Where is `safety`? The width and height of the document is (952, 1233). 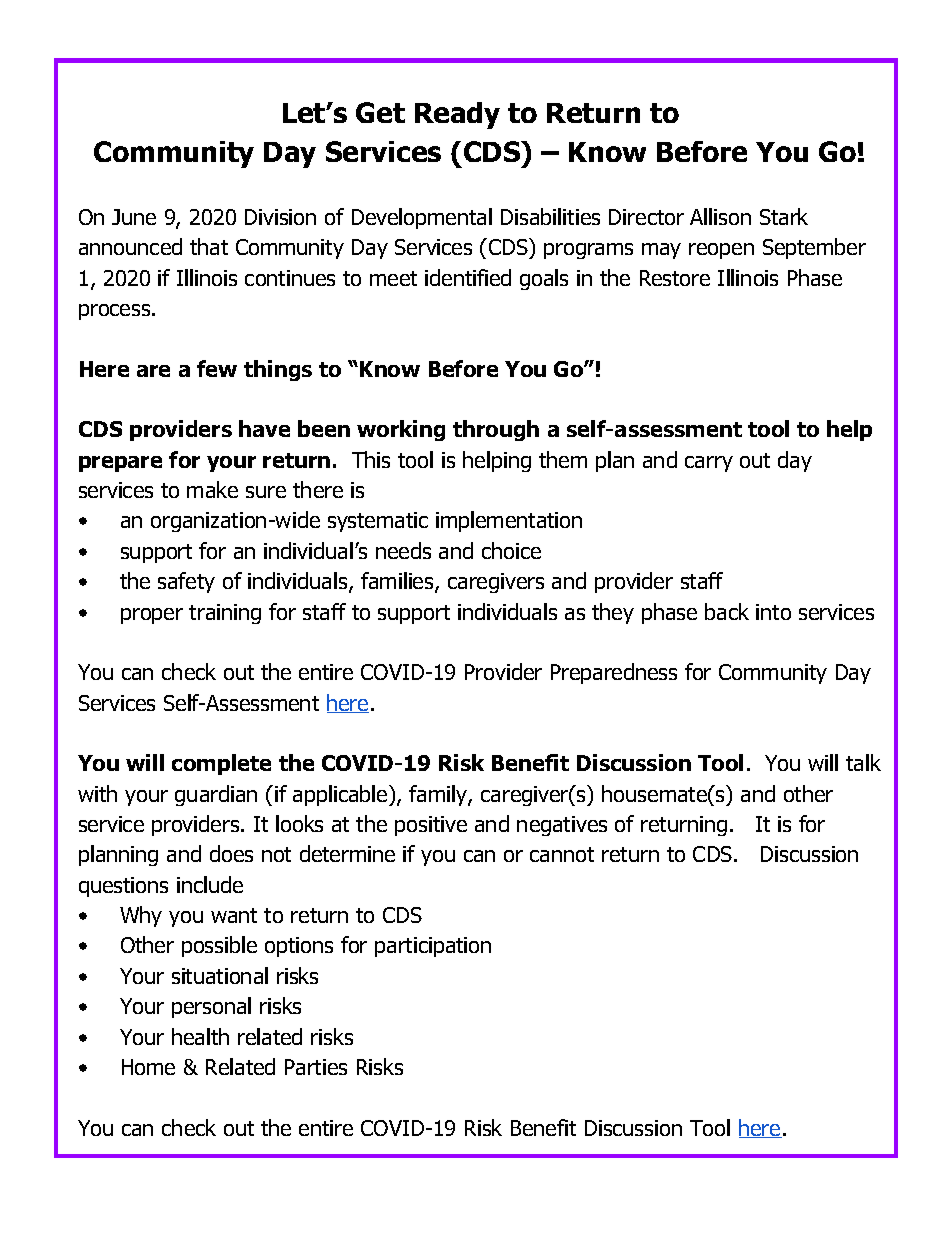
safety is located at coordinates (186, 582).
